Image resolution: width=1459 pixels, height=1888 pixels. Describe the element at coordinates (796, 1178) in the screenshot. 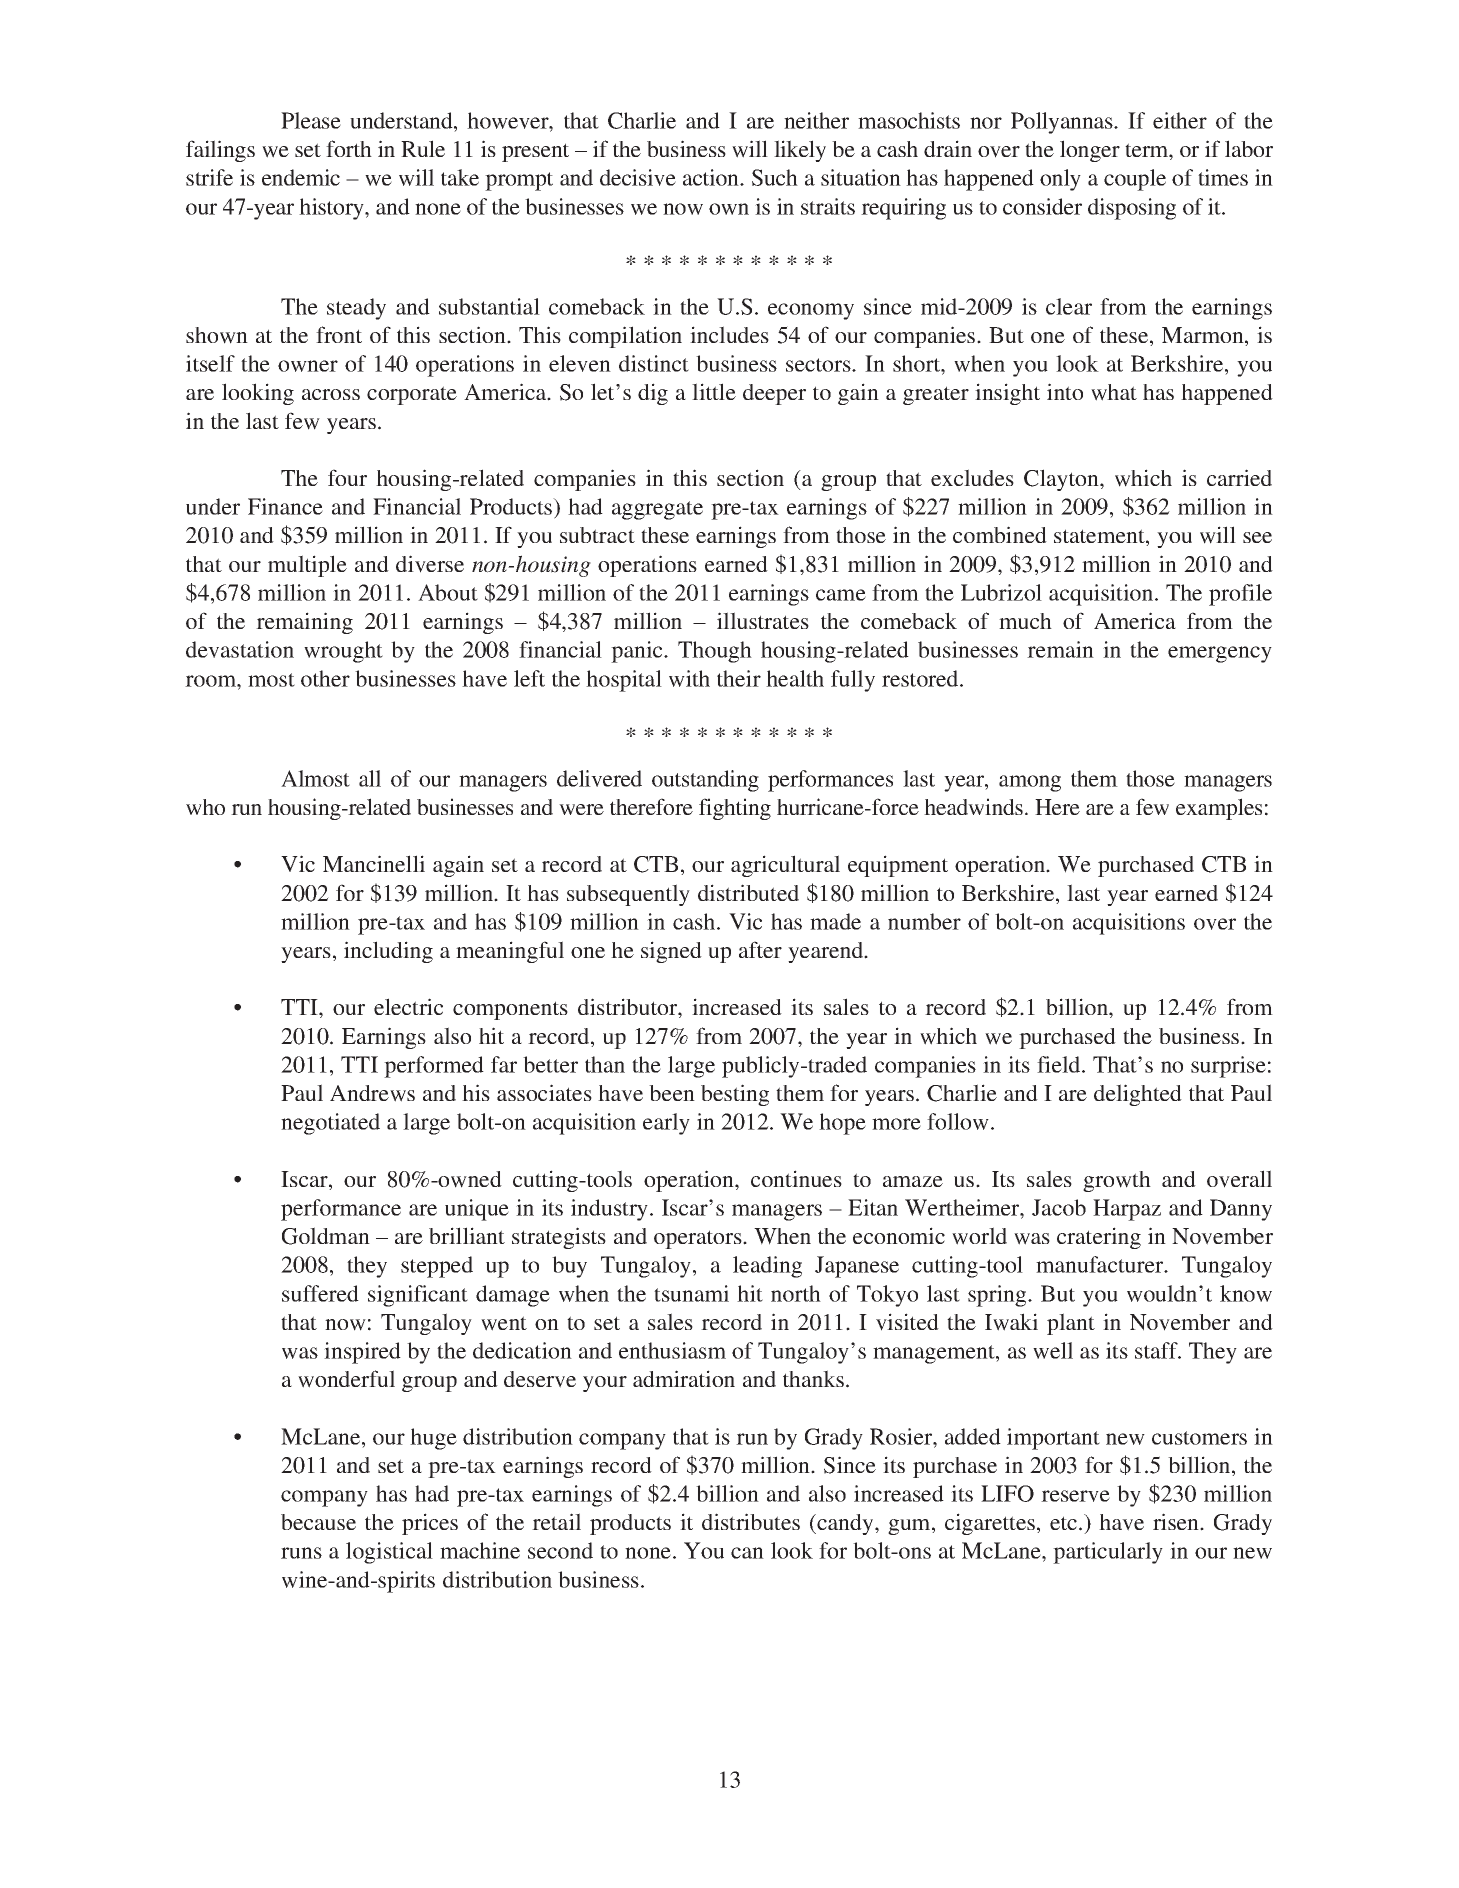

I see `continues` at that location.
